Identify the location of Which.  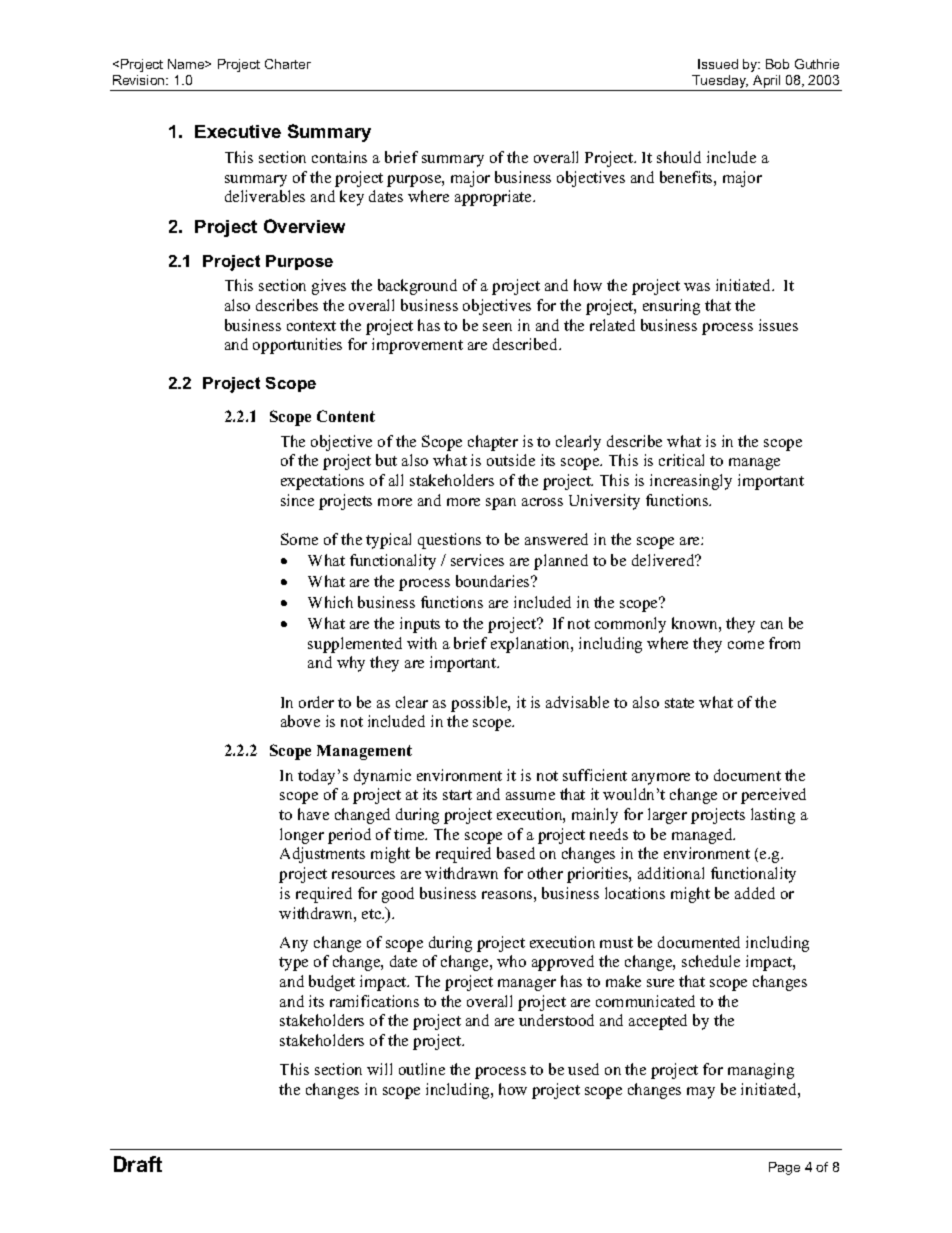
(330, 602).
